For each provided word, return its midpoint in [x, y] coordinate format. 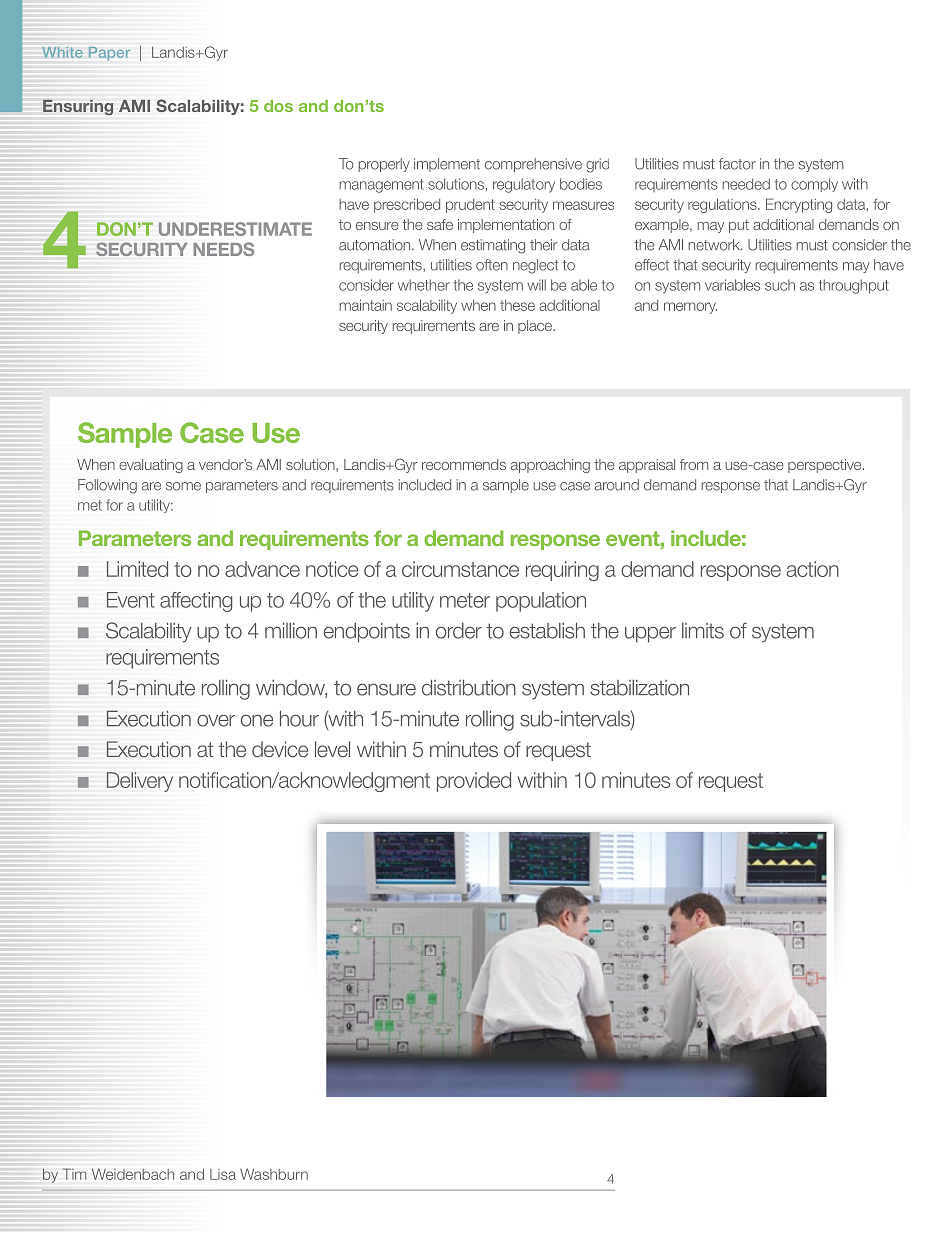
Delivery [140, 782]
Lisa [223, 1174]
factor [737, 164]
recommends [464, 464]
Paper [109, 54]
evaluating [151, 466]
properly [384, 165]
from [694, 464]
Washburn [274, 1174]
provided [474, 782]
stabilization [639, 688]
